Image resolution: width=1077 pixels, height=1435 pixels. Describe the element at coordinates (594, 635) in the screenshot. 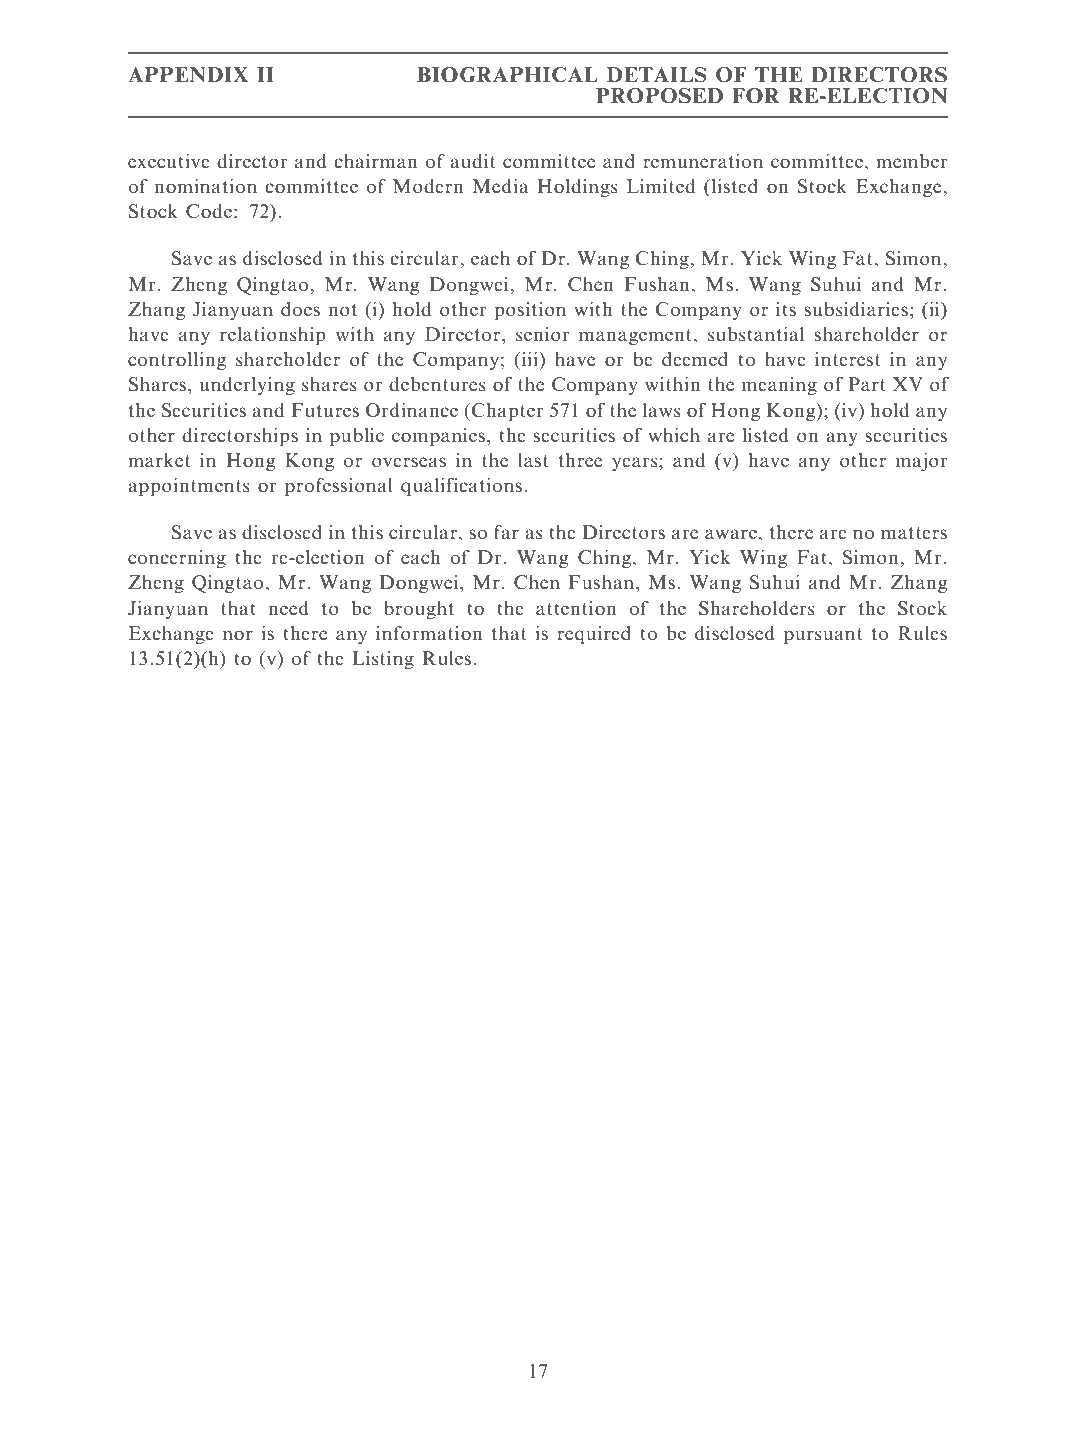

I see `required` at that location.
